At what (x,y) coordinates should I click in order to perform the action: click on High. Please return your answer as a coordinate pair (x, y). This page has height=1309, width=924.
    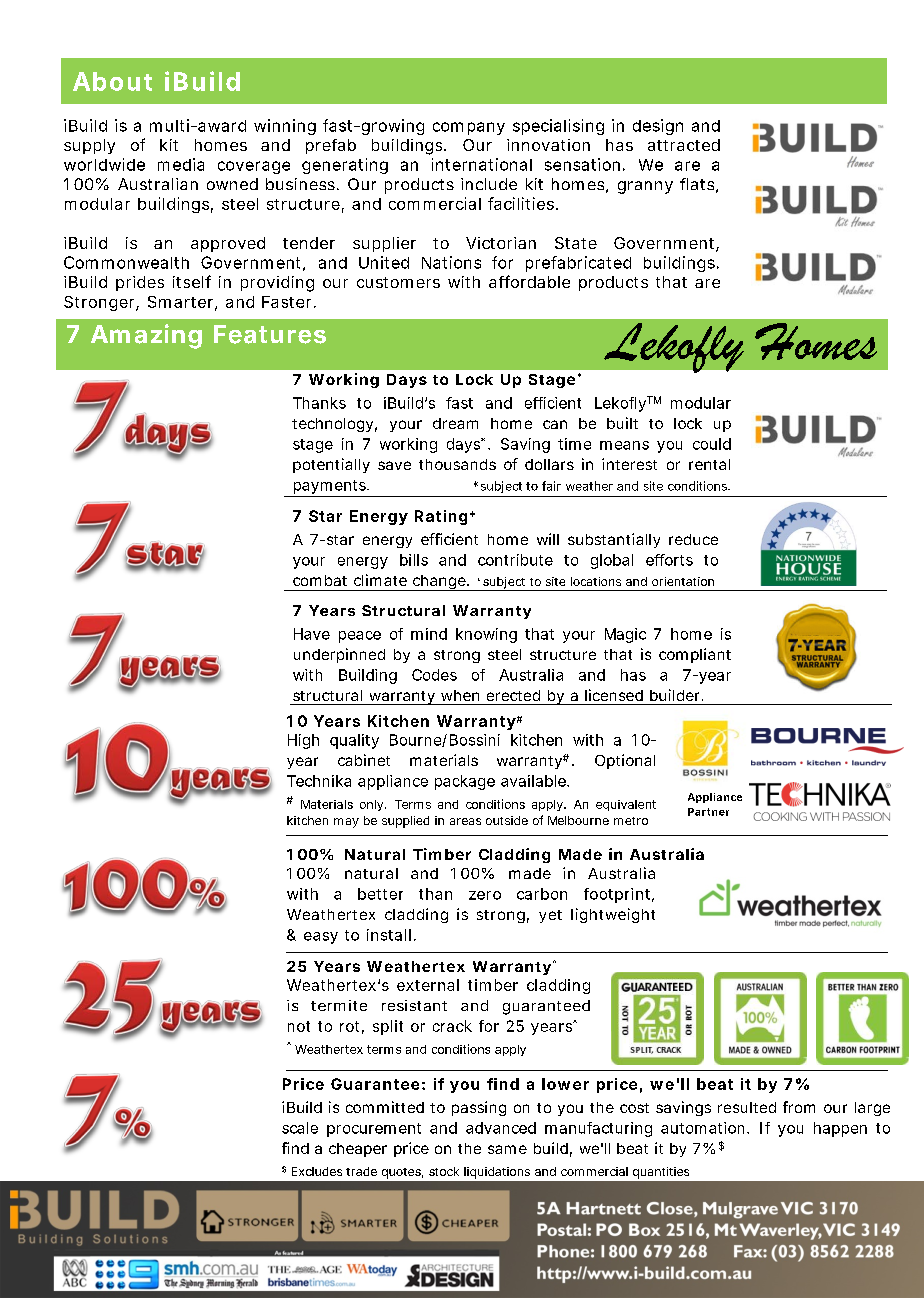
    Looking at the image, I should click on (303, 741).
